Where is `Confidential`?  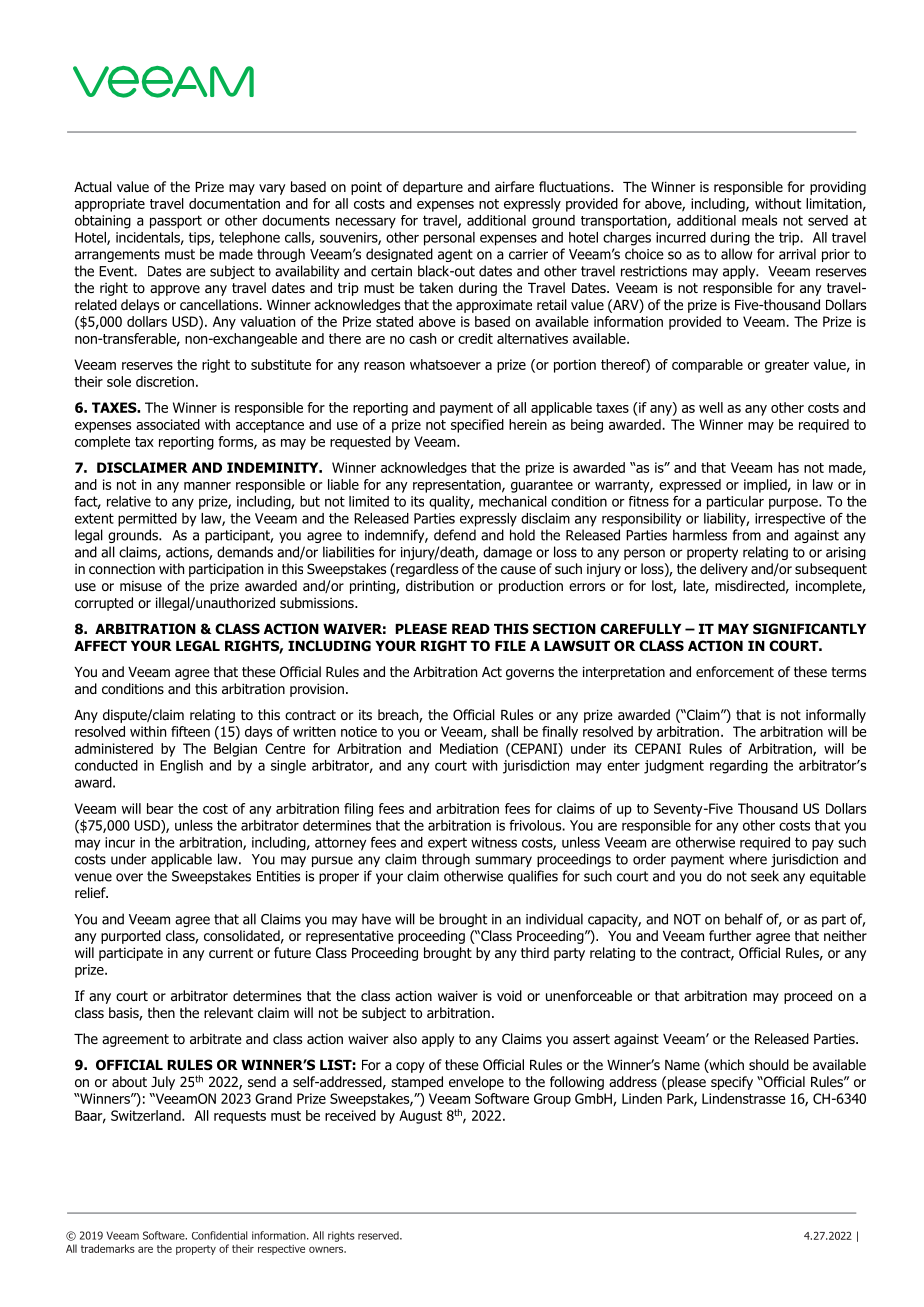 Confidential is located at coordinates (220, 1235).
